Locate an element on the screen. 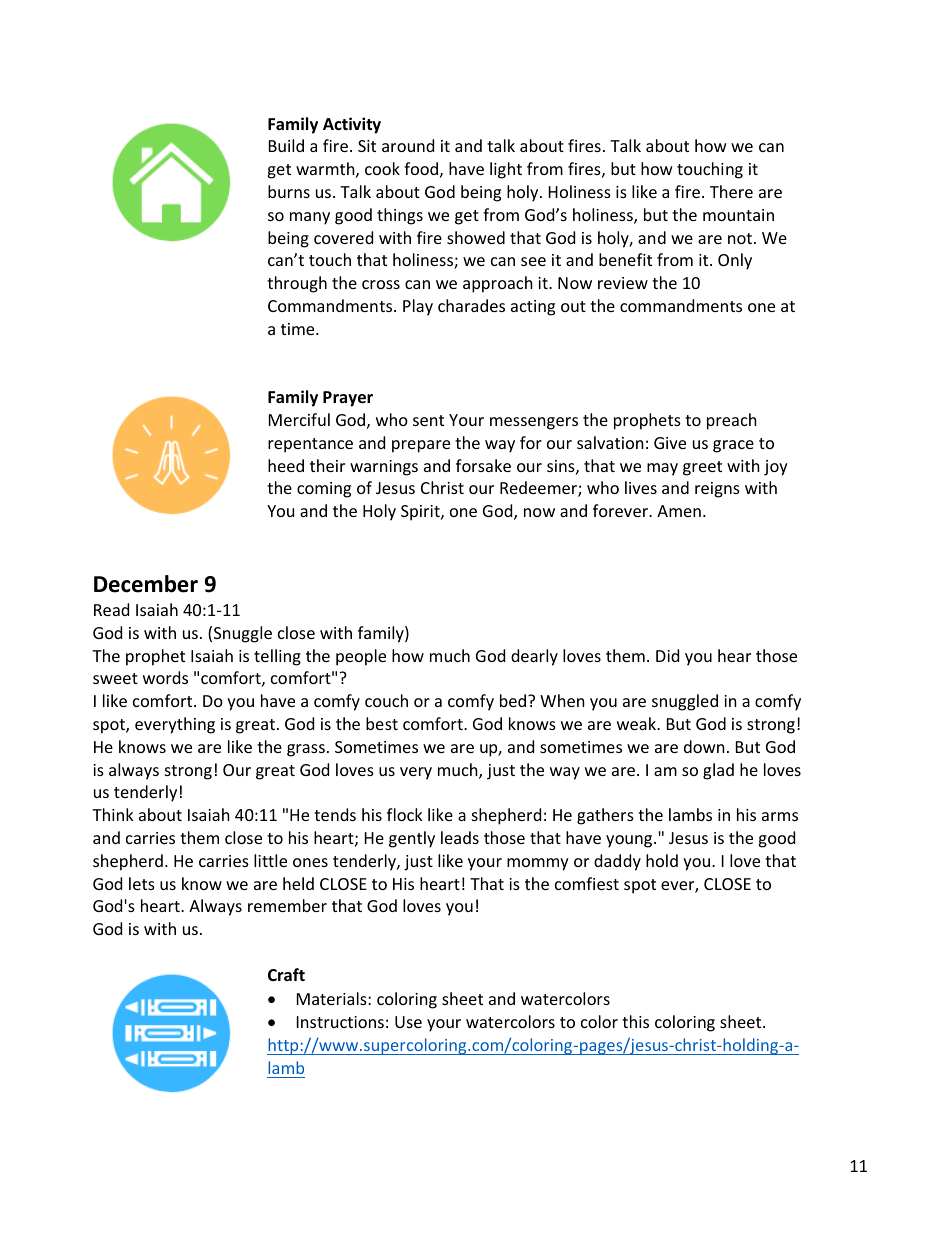 This screenshot has height=1233, width=952. Build is located at coordinates (286, 145).
